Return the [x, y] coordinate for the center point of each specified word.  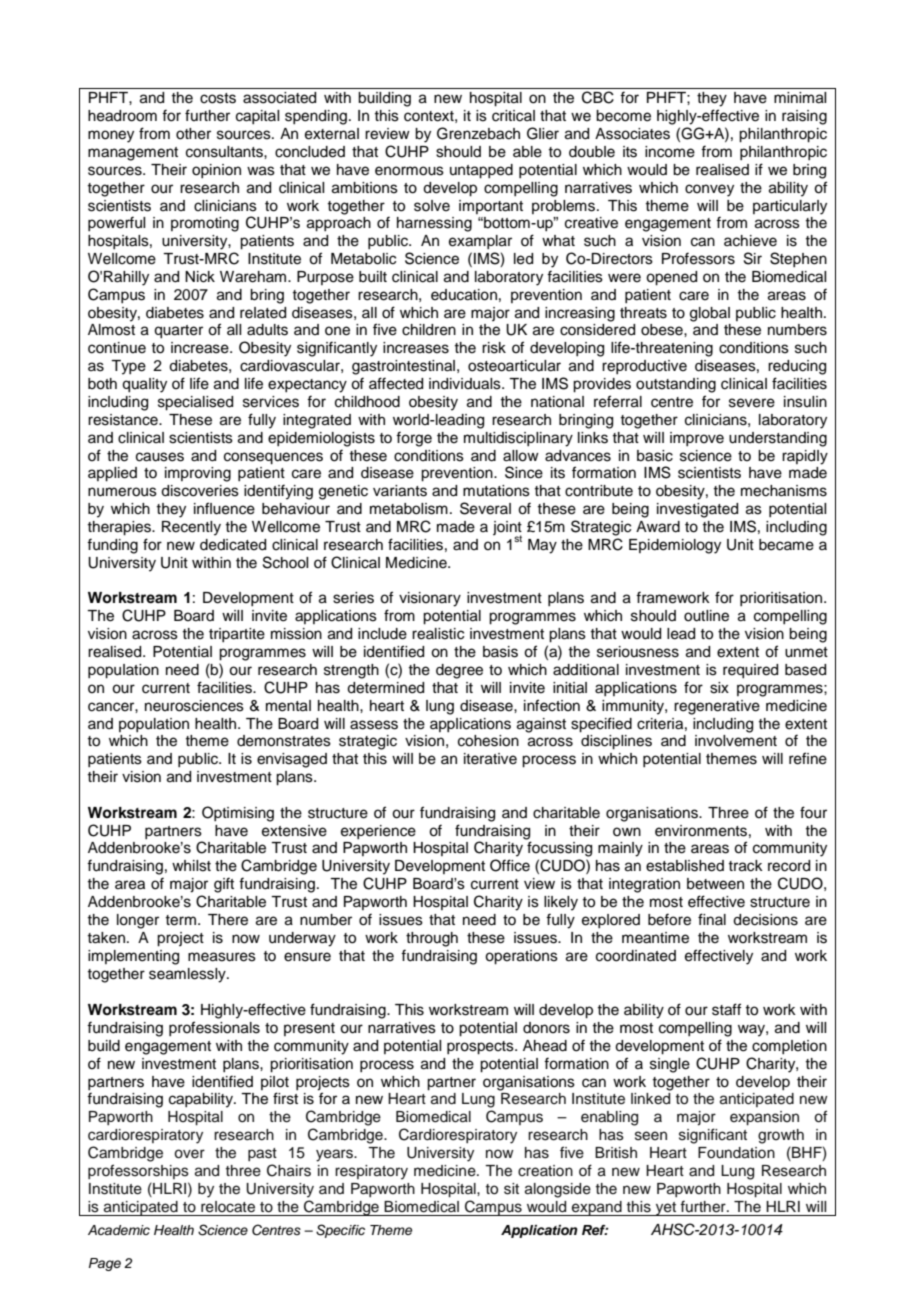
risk [494, 348]
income [670, 152]
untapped [481, 171]
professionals [214, 1028]
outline [706, 616]
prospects [481, 1048]
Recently [191, 528]
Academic [119, 1230]
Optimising [238, 814]
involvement [736, 741]
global [710, 314]
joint [507, 529]
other [193, 134]
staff [726, 1009]
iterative [490, 759]
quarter [178, 332]
